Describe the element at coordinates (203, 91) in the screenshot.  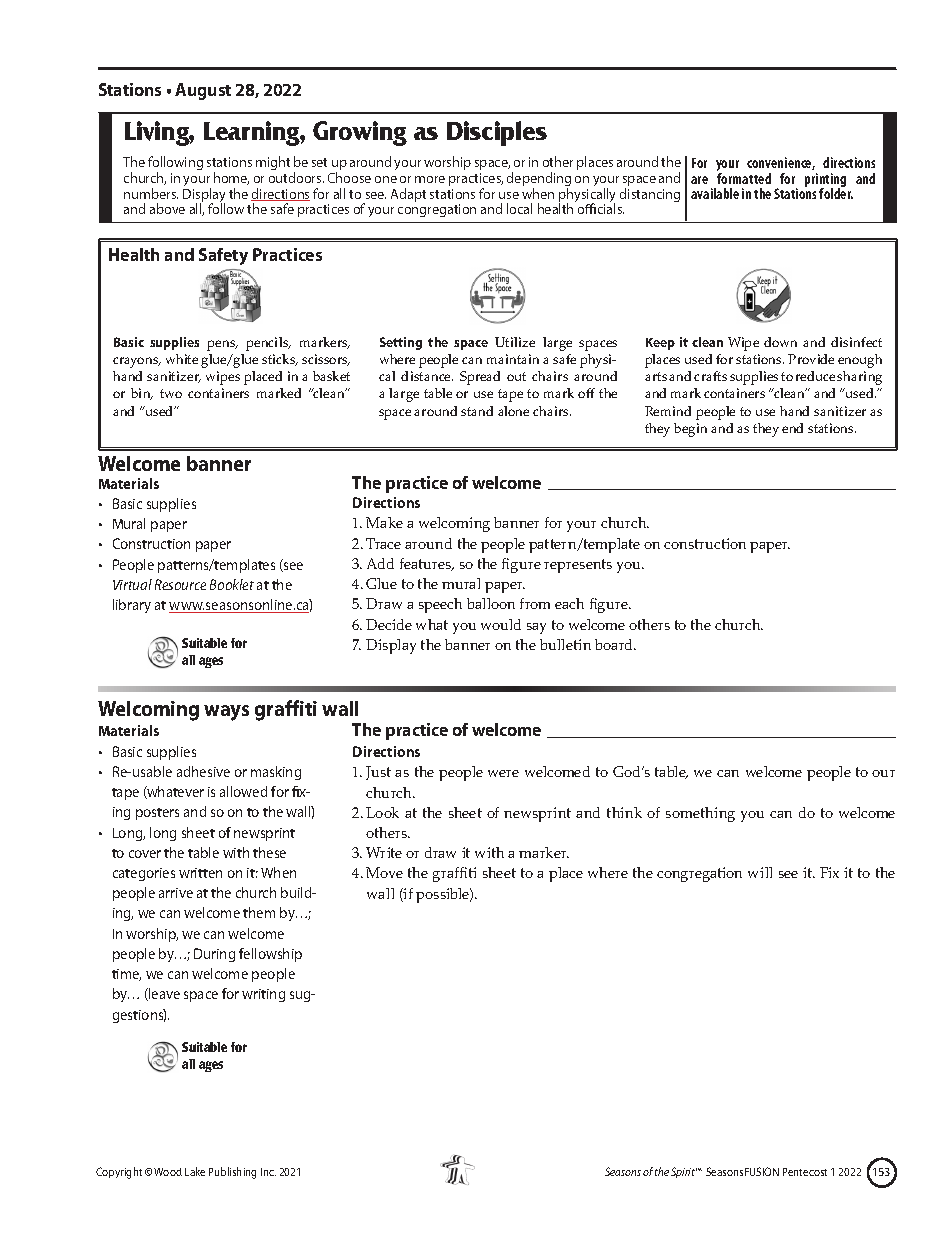
I see `August` at that location.
